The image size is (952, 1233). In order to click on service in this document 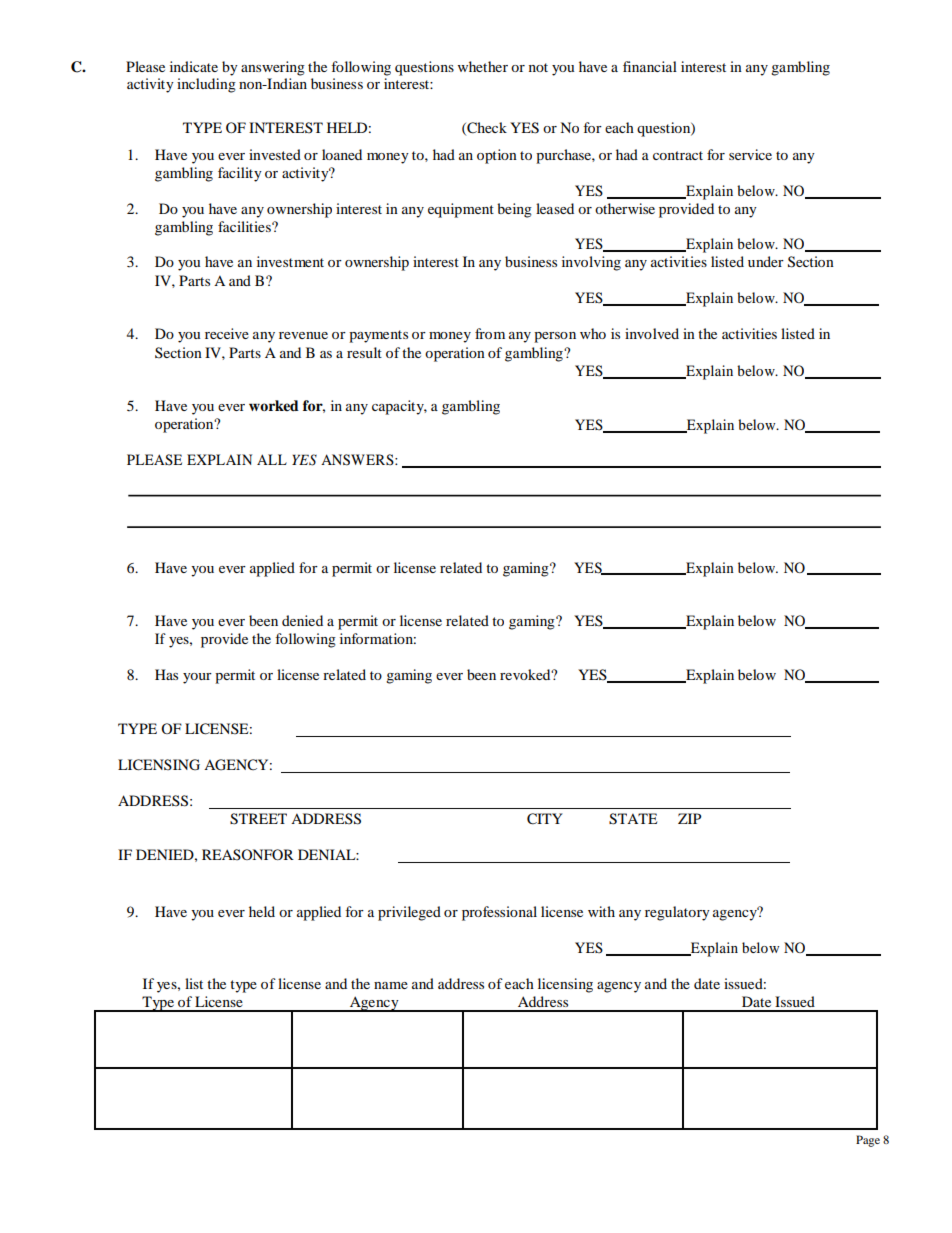, I will do `click(750, 154)`.
